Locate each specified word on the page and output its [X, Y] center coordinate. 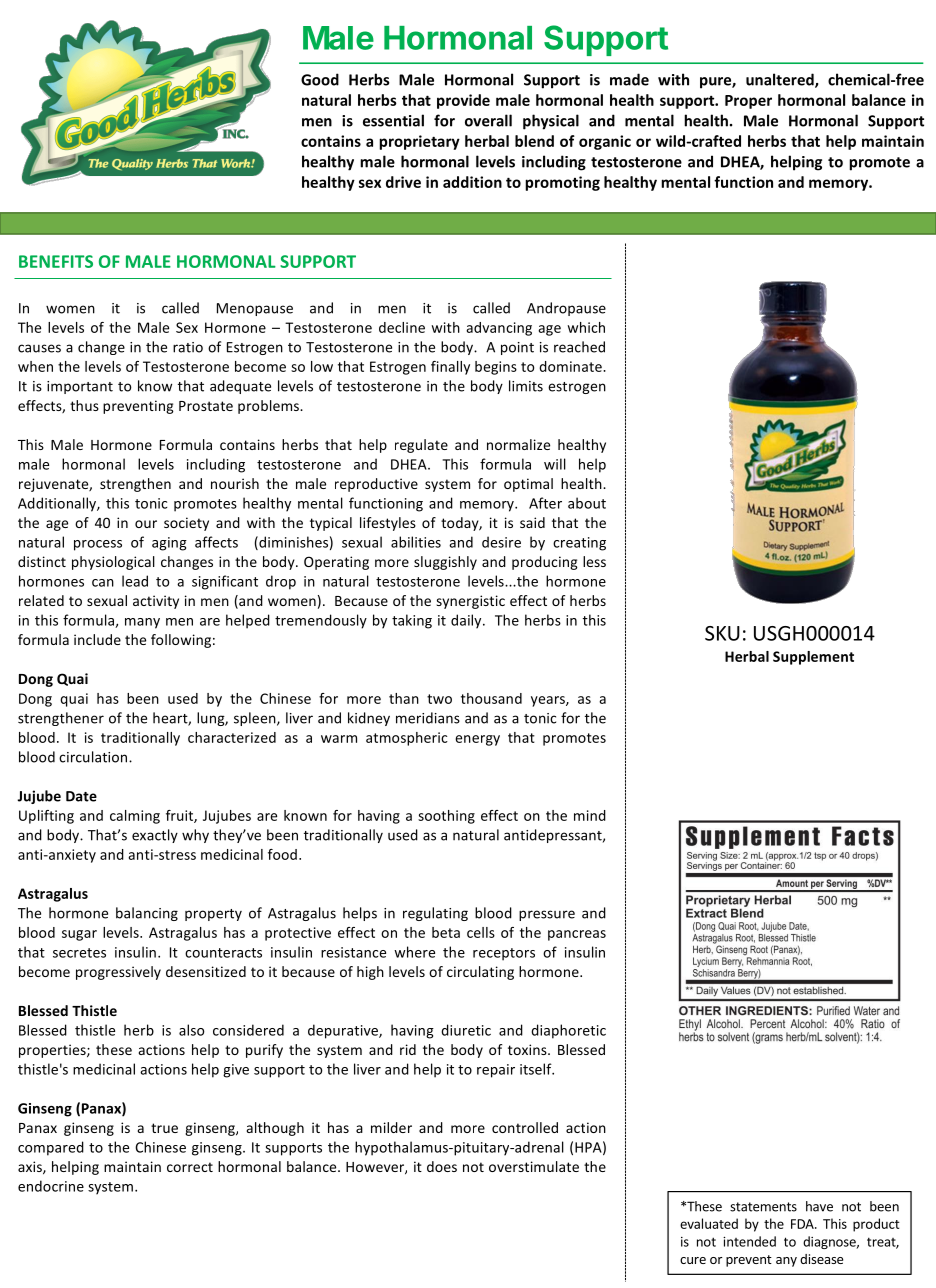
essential [393, 120]
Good [320, 79]
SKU [722, 633]
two [439, 699]
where [414, 952]
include [97, 639]
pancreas [577, 935]
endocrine [51, 1186]
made [629, 79]
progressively [118, 973]
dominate [571, 366]
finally [450, 368]
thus [84, 405]
